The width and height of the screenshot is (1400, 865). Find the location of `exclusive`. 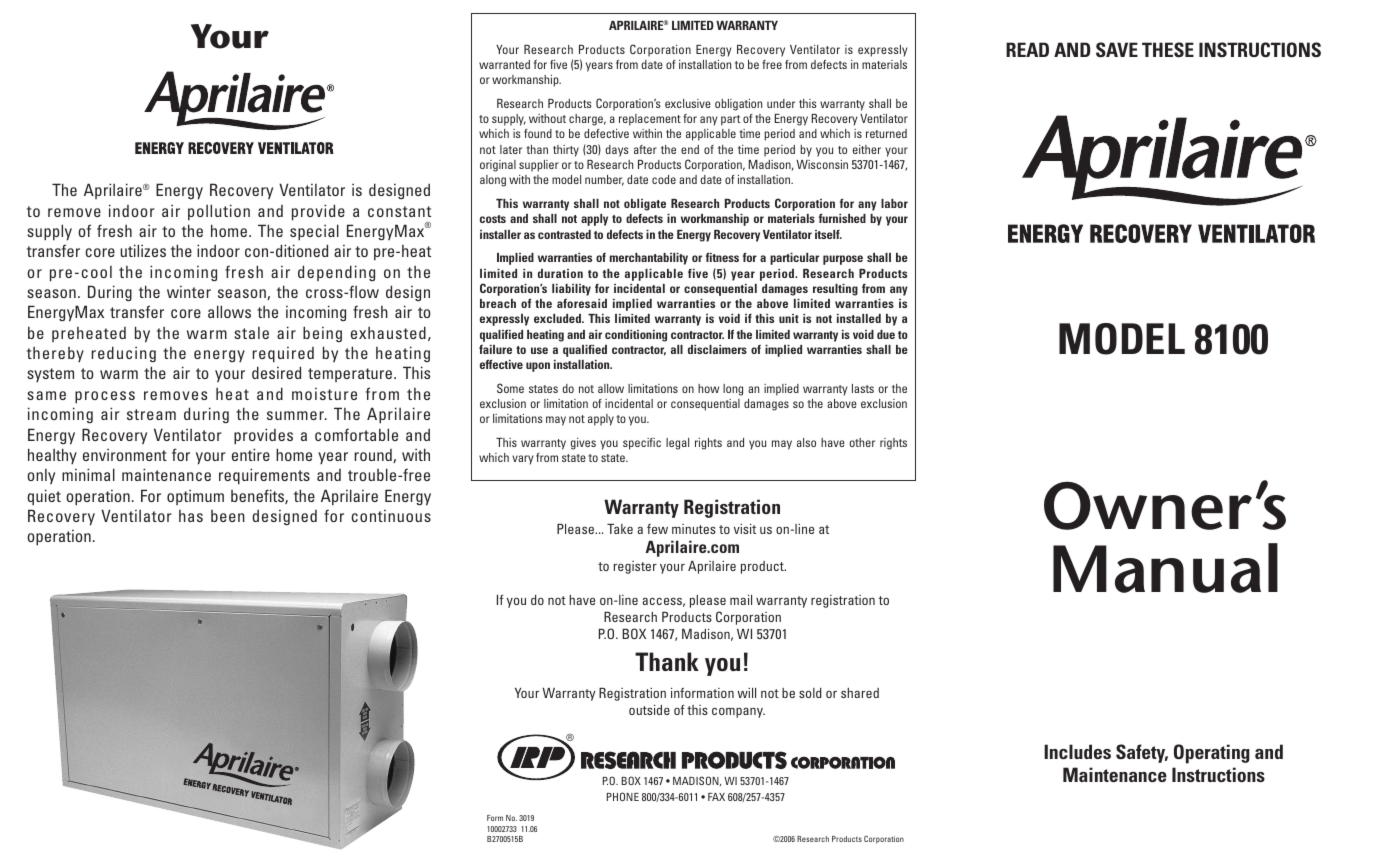

exclusive is located at coordinates (688, 103).
